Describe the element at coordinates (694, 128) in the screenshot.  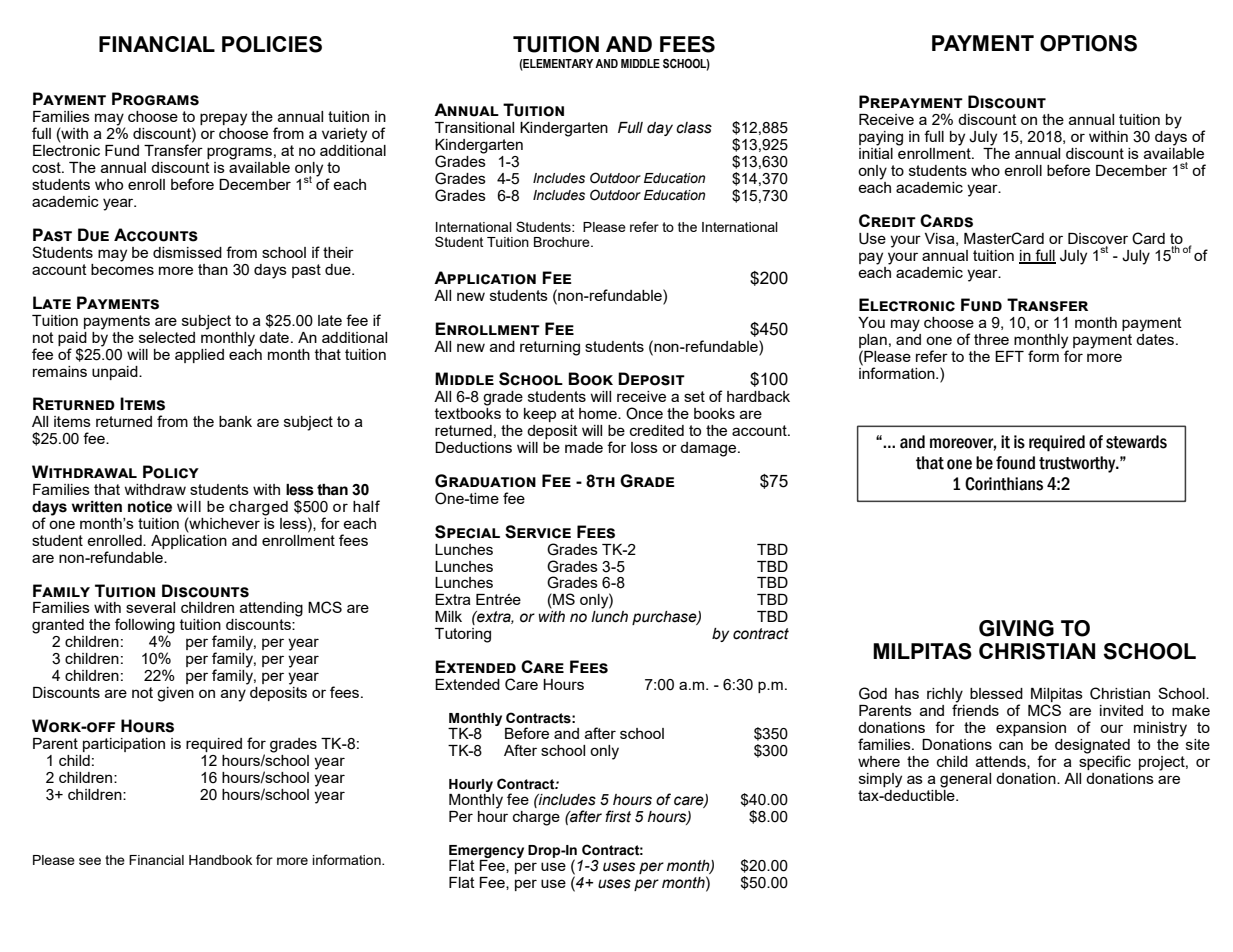
I see `class` at that location.
